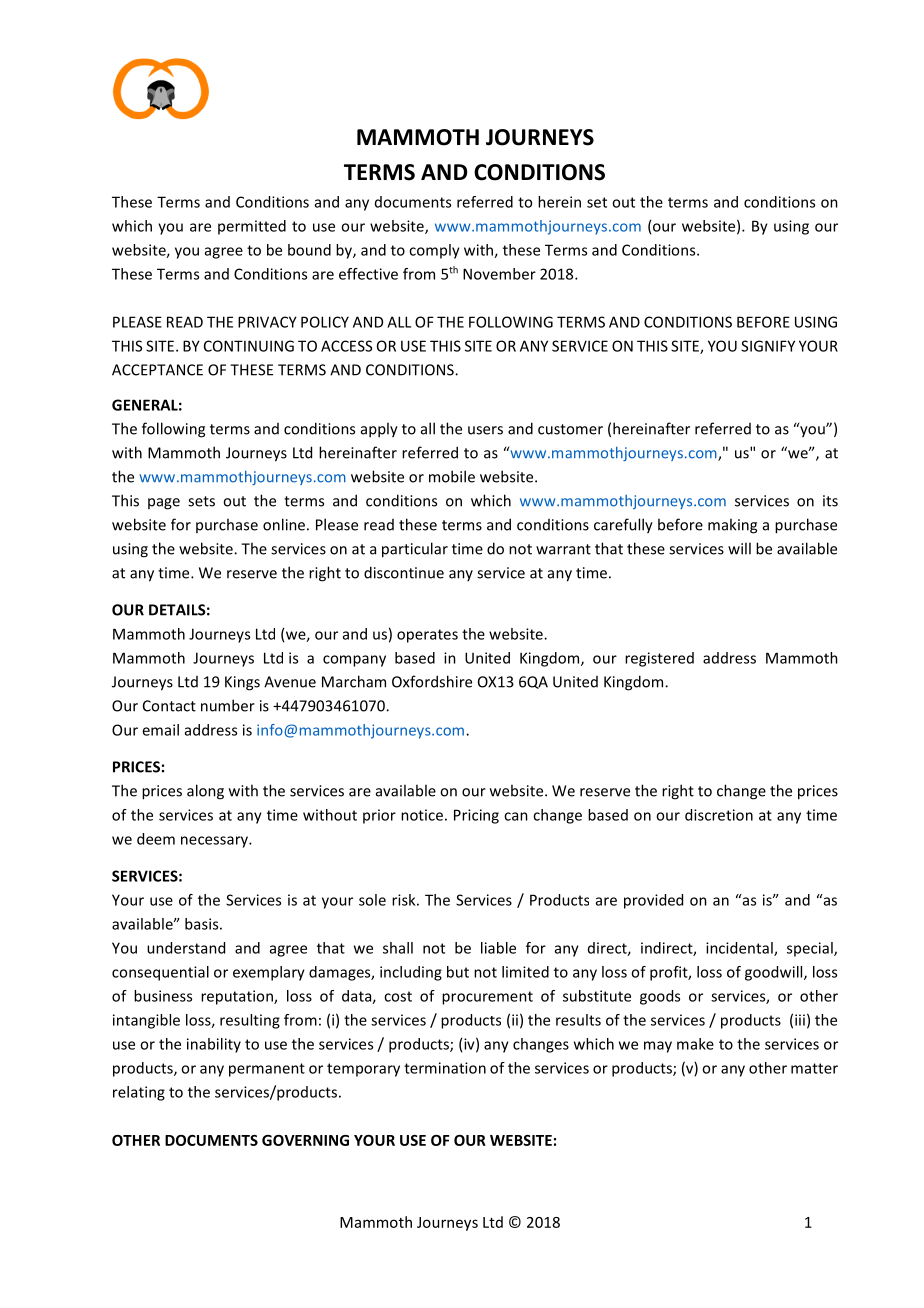  Describe the element at coordinates (732, 526) in the document. I see `making` at that location.
